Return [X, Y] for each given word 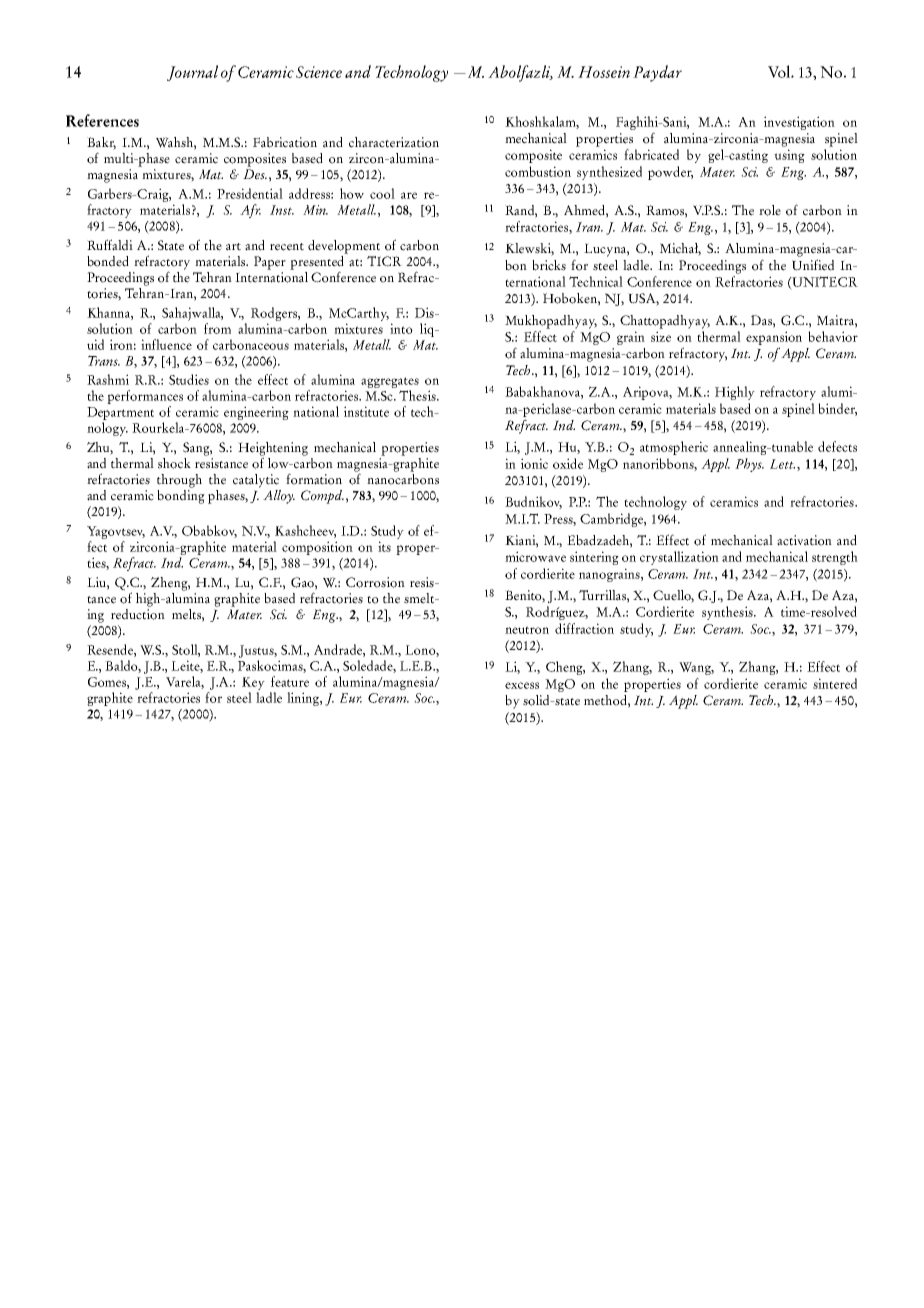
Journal [192, 73]
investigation [799, 123]
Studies [189, 379]
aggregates [390, 384]
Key [253, 683]
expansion [774, 339]
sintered [835, 683]
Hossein [604, 72]
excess [522, 685]
